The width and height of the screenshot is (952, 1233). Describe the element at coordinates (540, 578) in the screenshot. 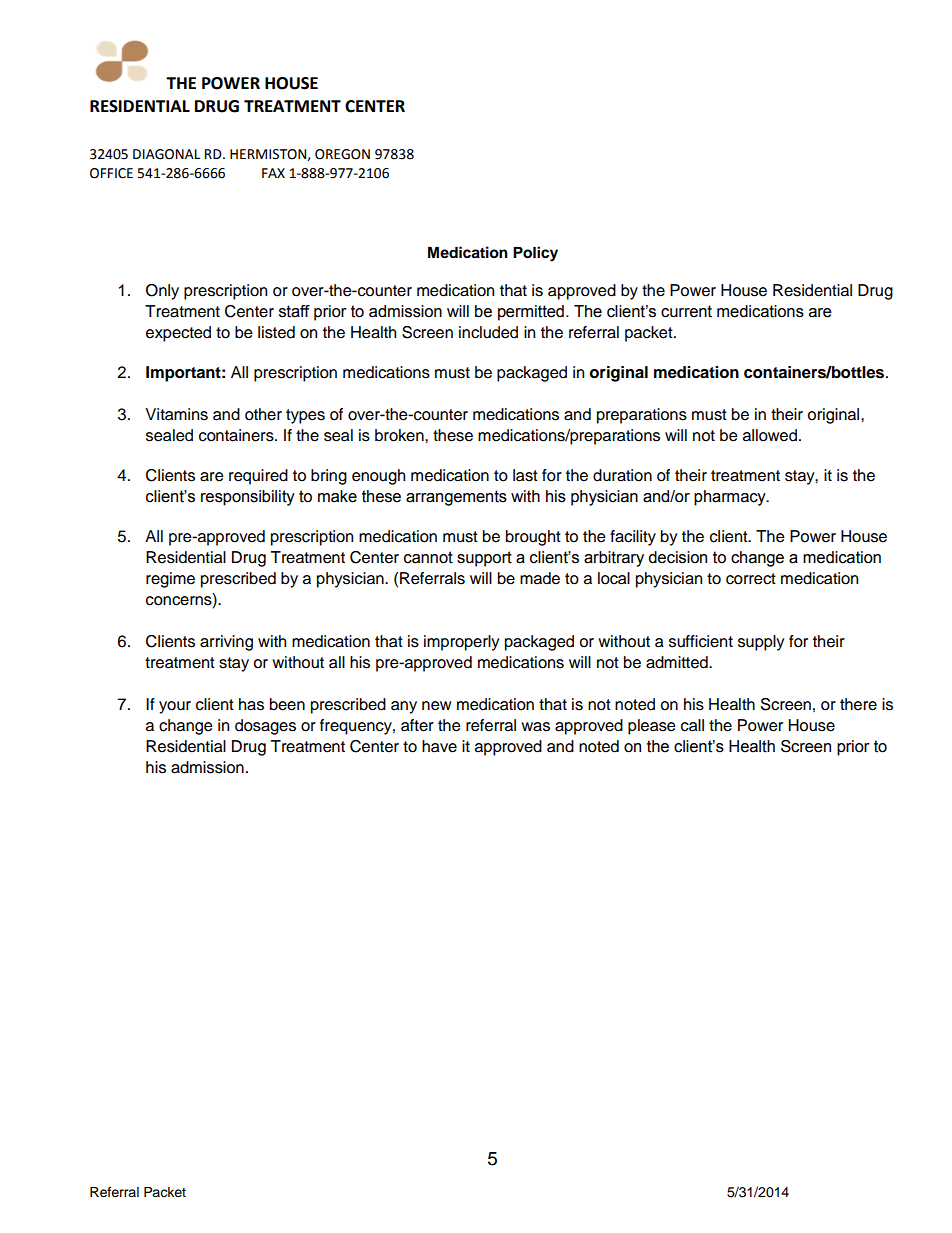

I see `made` at that location.
